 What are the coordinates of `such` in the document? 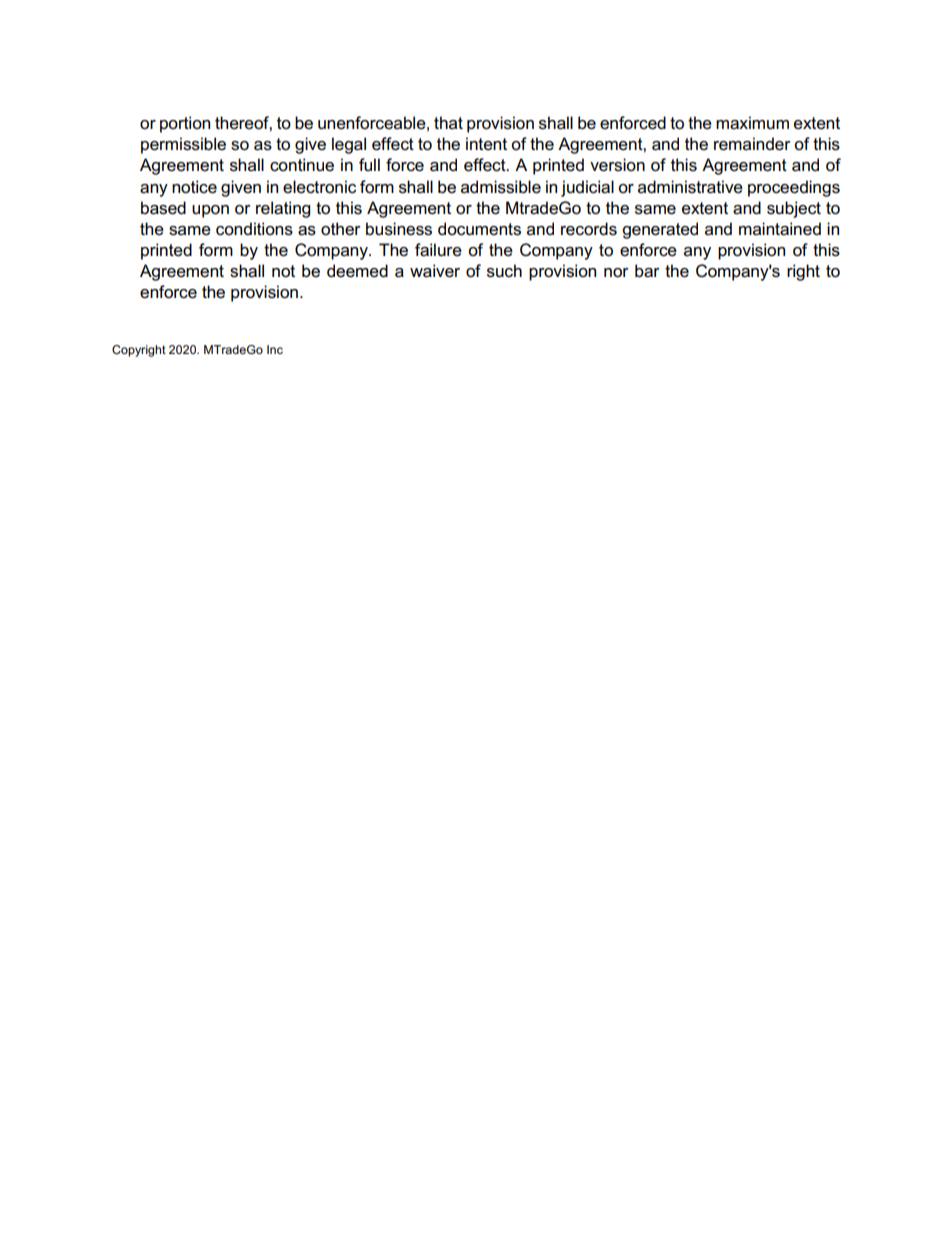 It's located at (504, 271).
